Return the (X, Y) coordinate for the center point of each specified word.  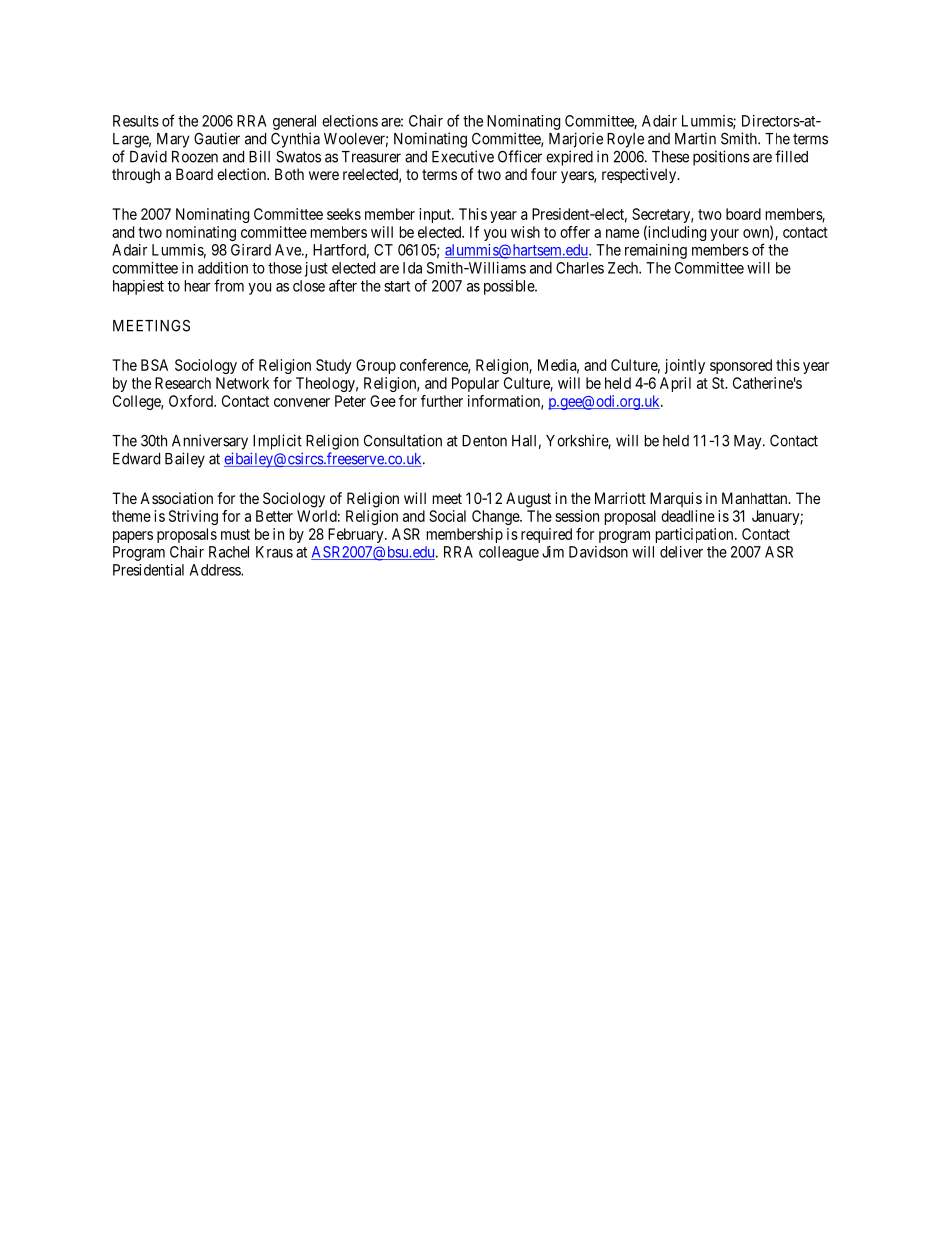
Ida (412, 268)
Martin (695, 138)
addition (223, 268)
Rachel (229, 552)
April (675, 384)
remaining (656, 251)
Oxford (192, 401)
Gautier (217, 138)
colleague (509, 553)
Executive (463, 156)
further (442, 401)
